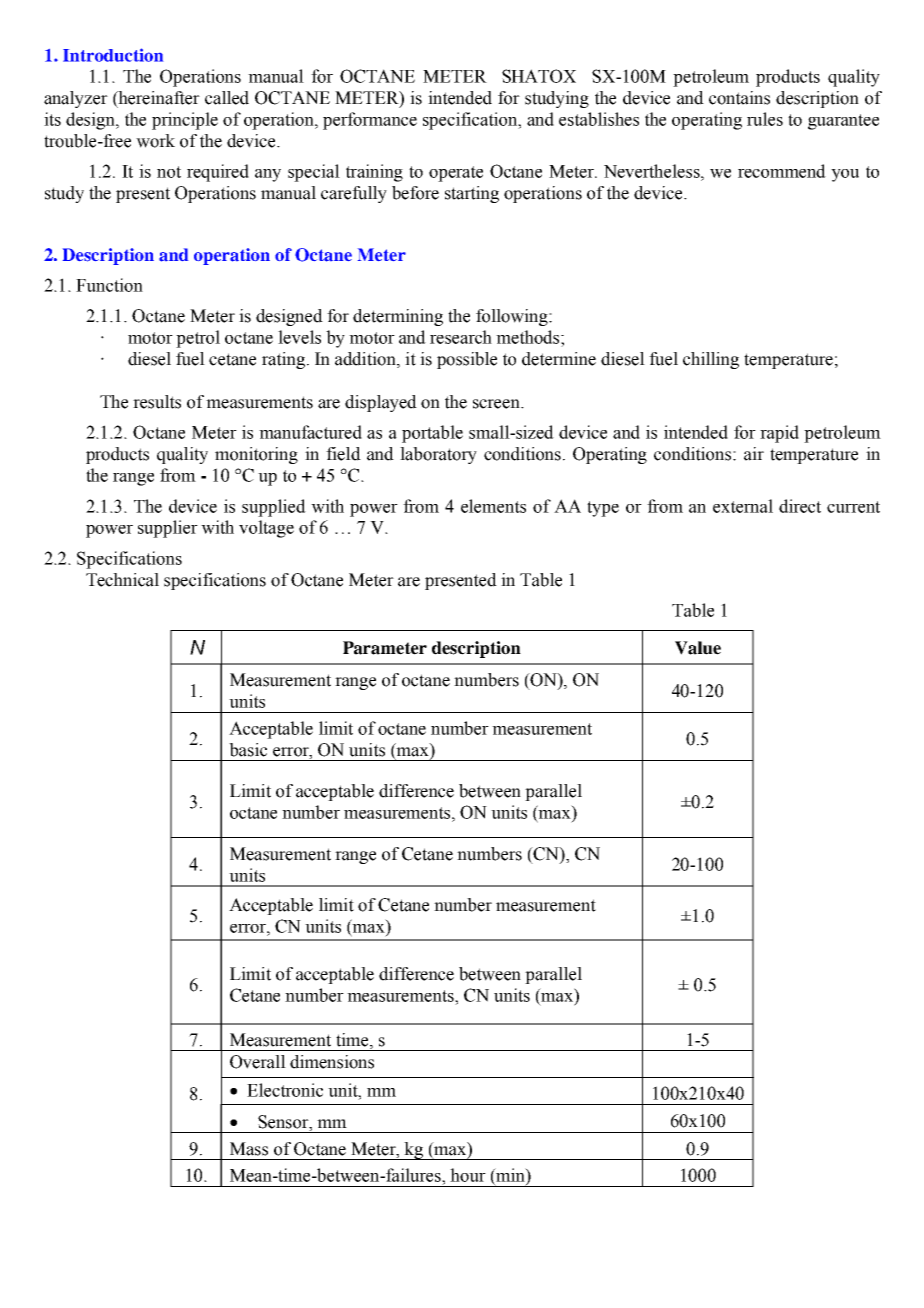 The height and width of the screenshot is (1308, 924). Describe the element at coordinates (739, 98) in the screenshot. I see `contains` at that location.
